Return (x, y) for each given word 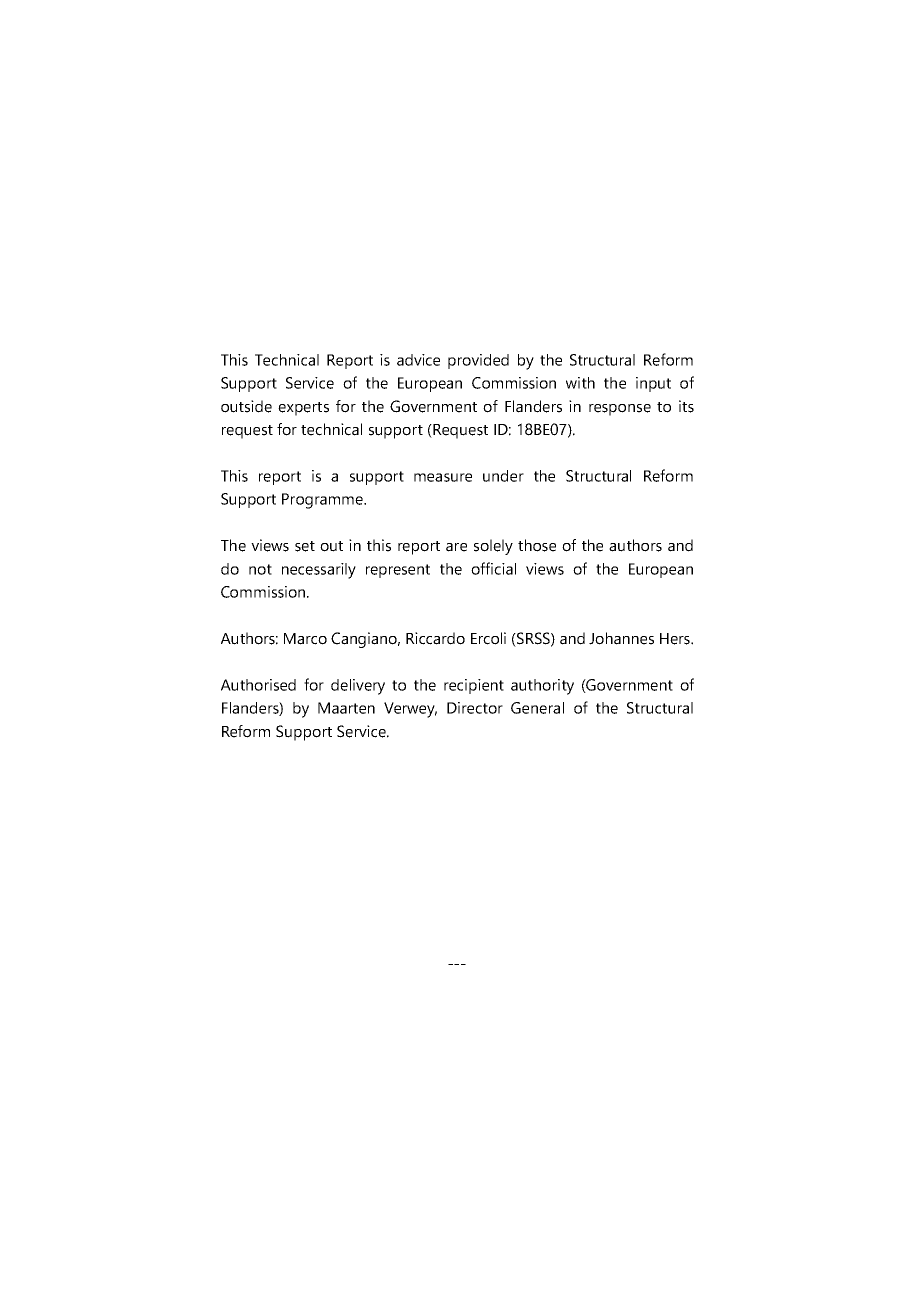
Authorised (258, 685)
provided (478, 361)
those (537, 545)
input (653, 384)
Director (475, 708)
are (456, 547)
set (305, 546)
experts (303, 409)
